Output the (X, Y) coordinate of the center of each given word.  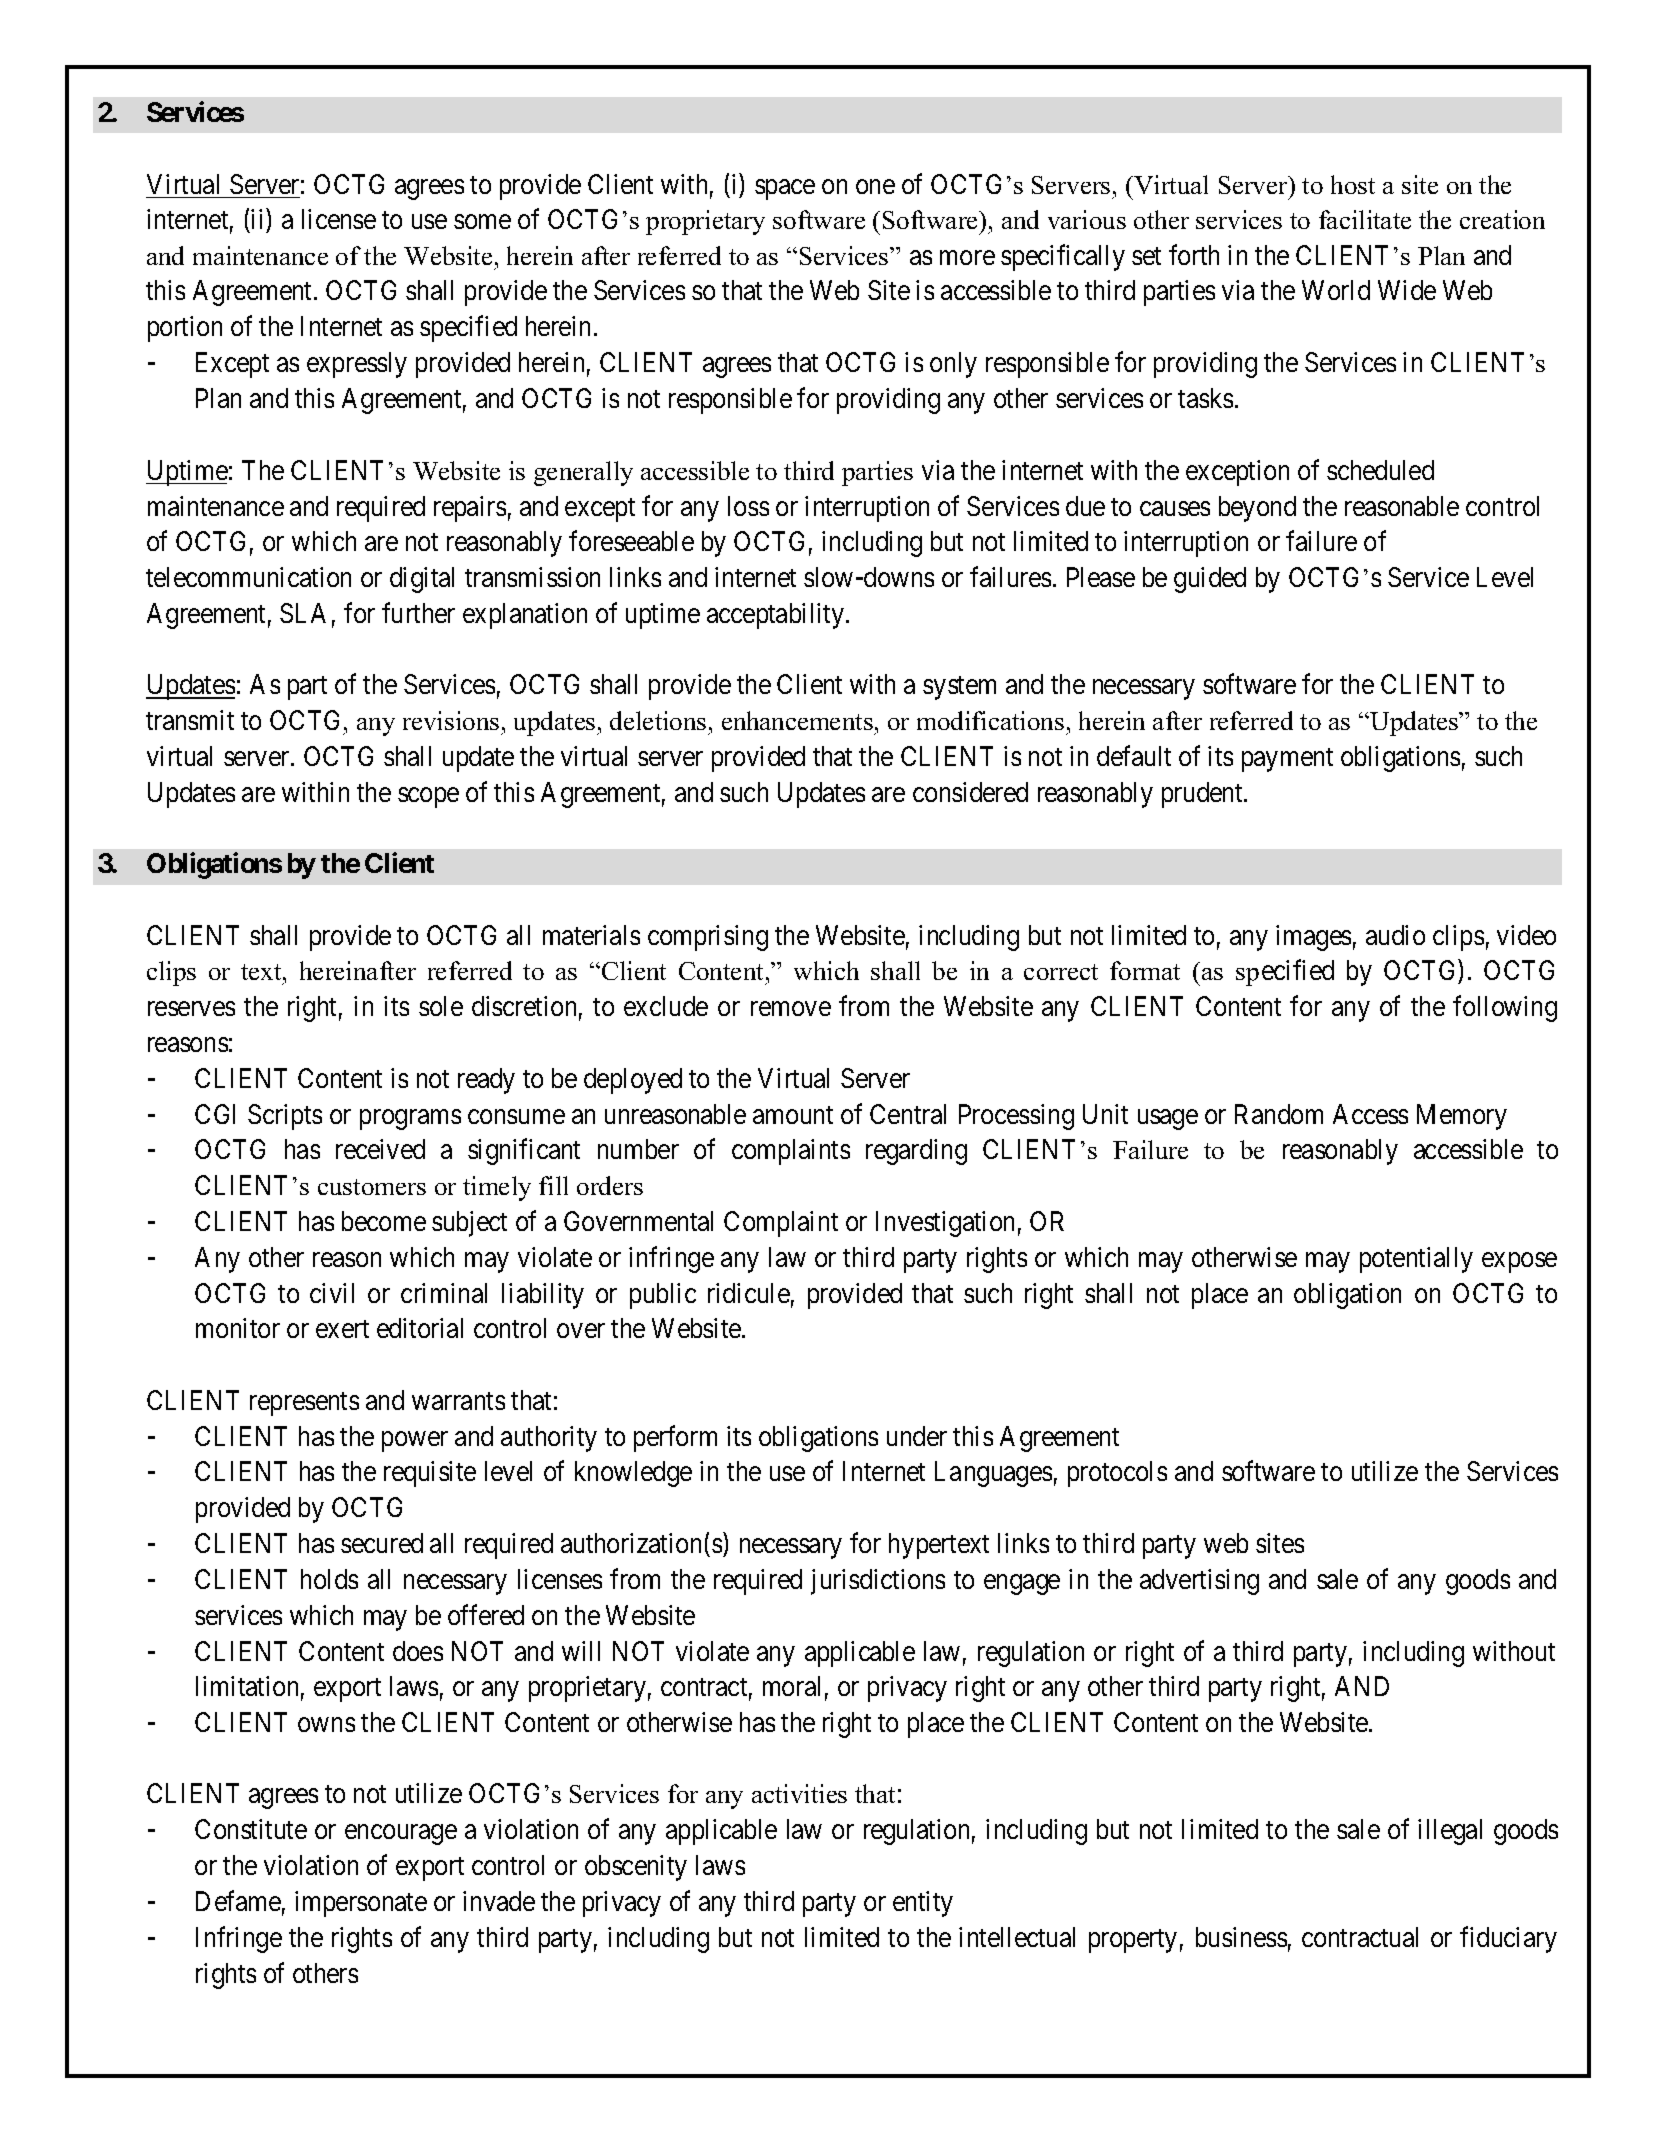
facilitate (1365, 219)
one (875, 186)
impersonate (361, 1904)
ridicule (749, 1293)
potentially (1416, 1260)
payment (1287, 760)
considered (970, 792)
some (482, 222)
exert (342, 1329)
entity (923, 1904)
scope (428, 797)
